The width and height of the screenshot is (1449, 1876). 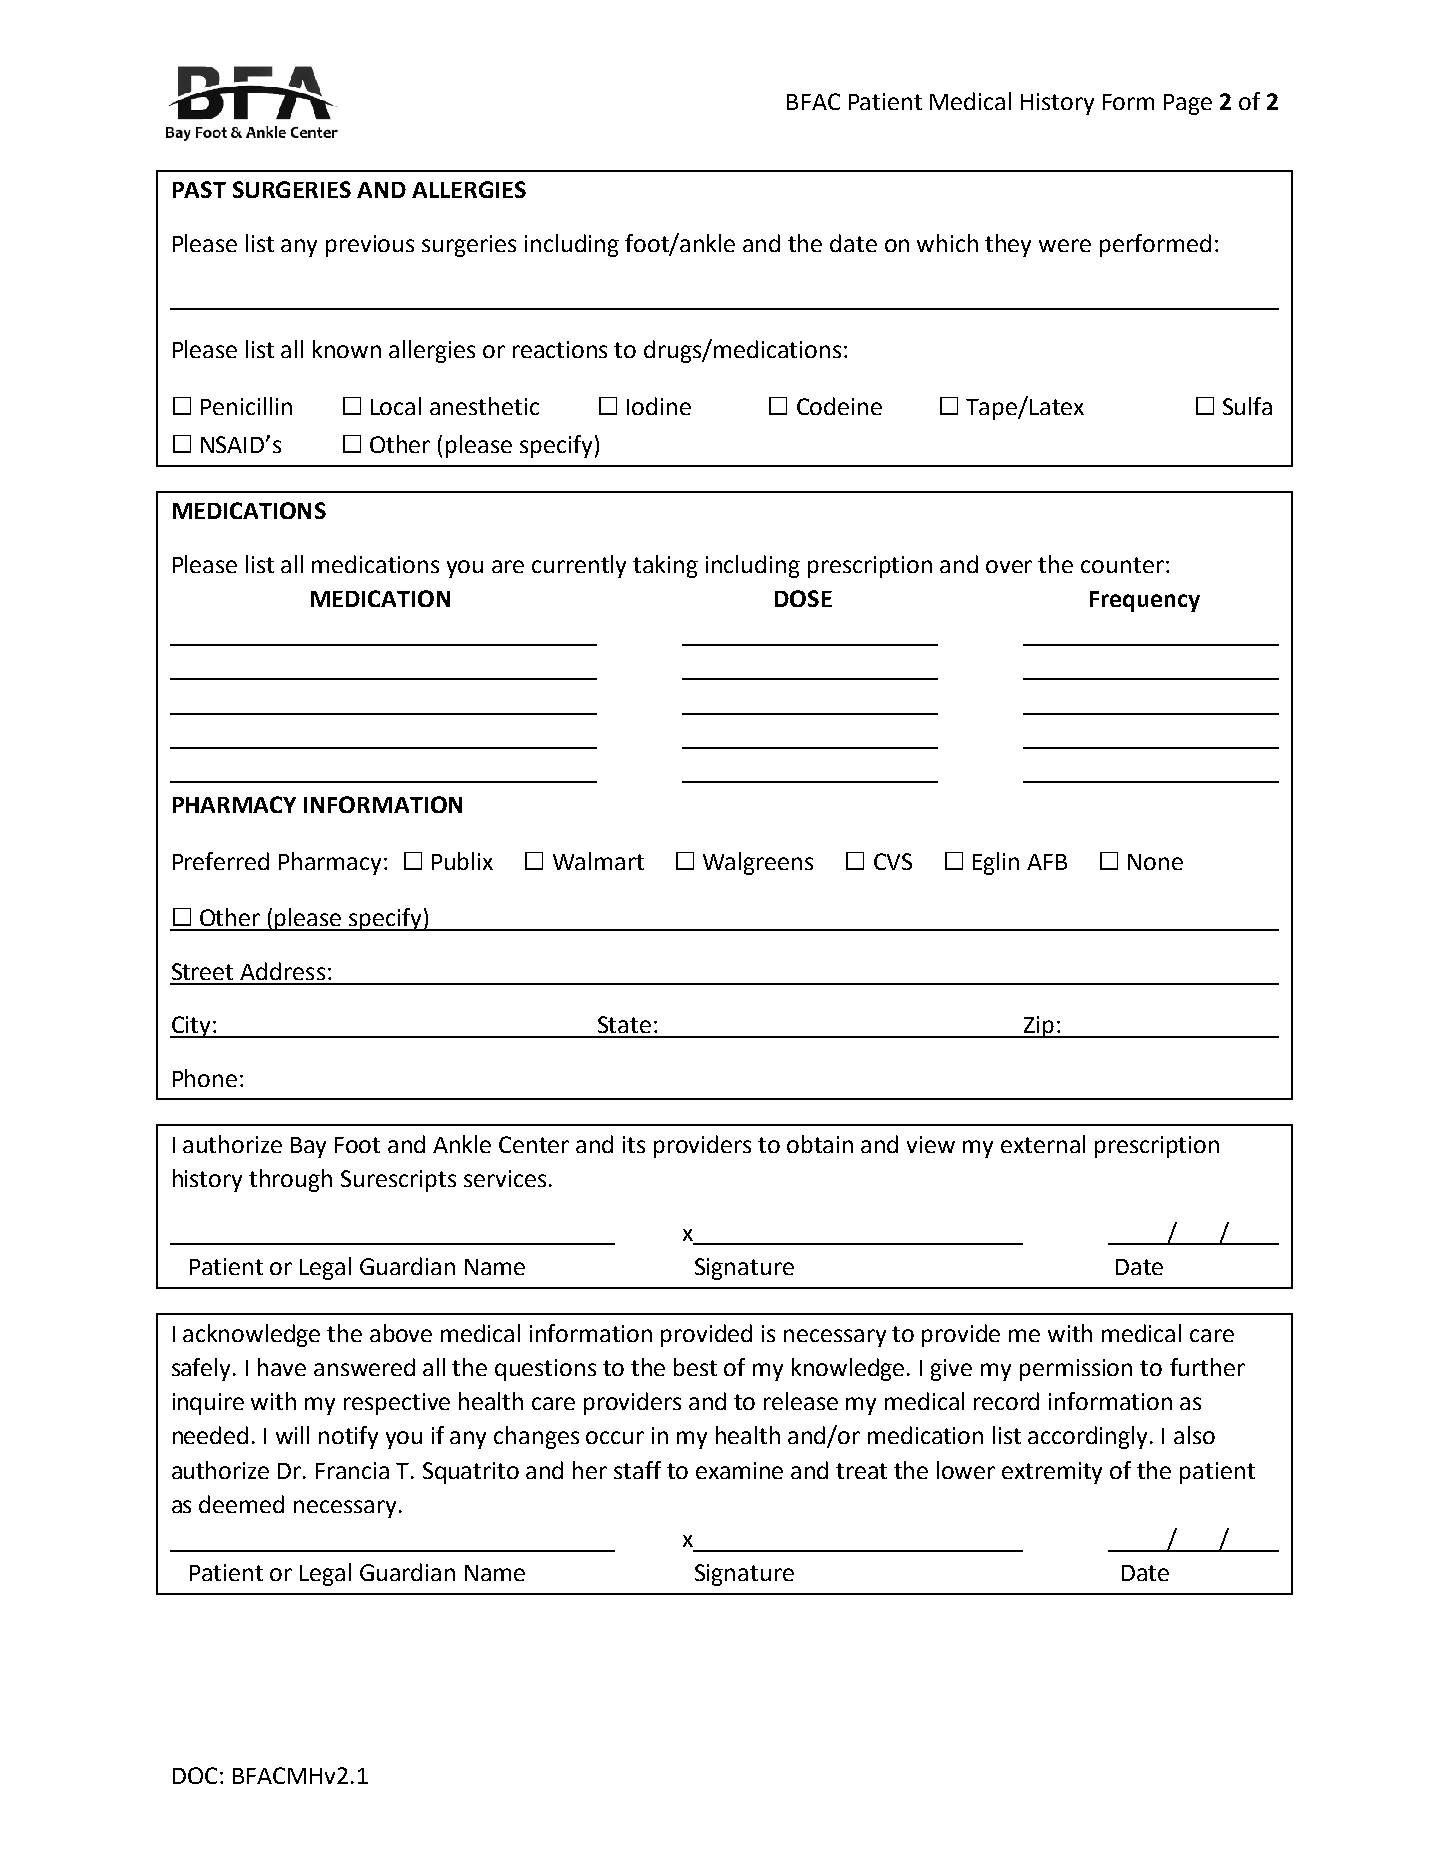 What do you see at coordinates (370, 246) in the screenshot?
I see `previous` at bounding box center [370, 246].
